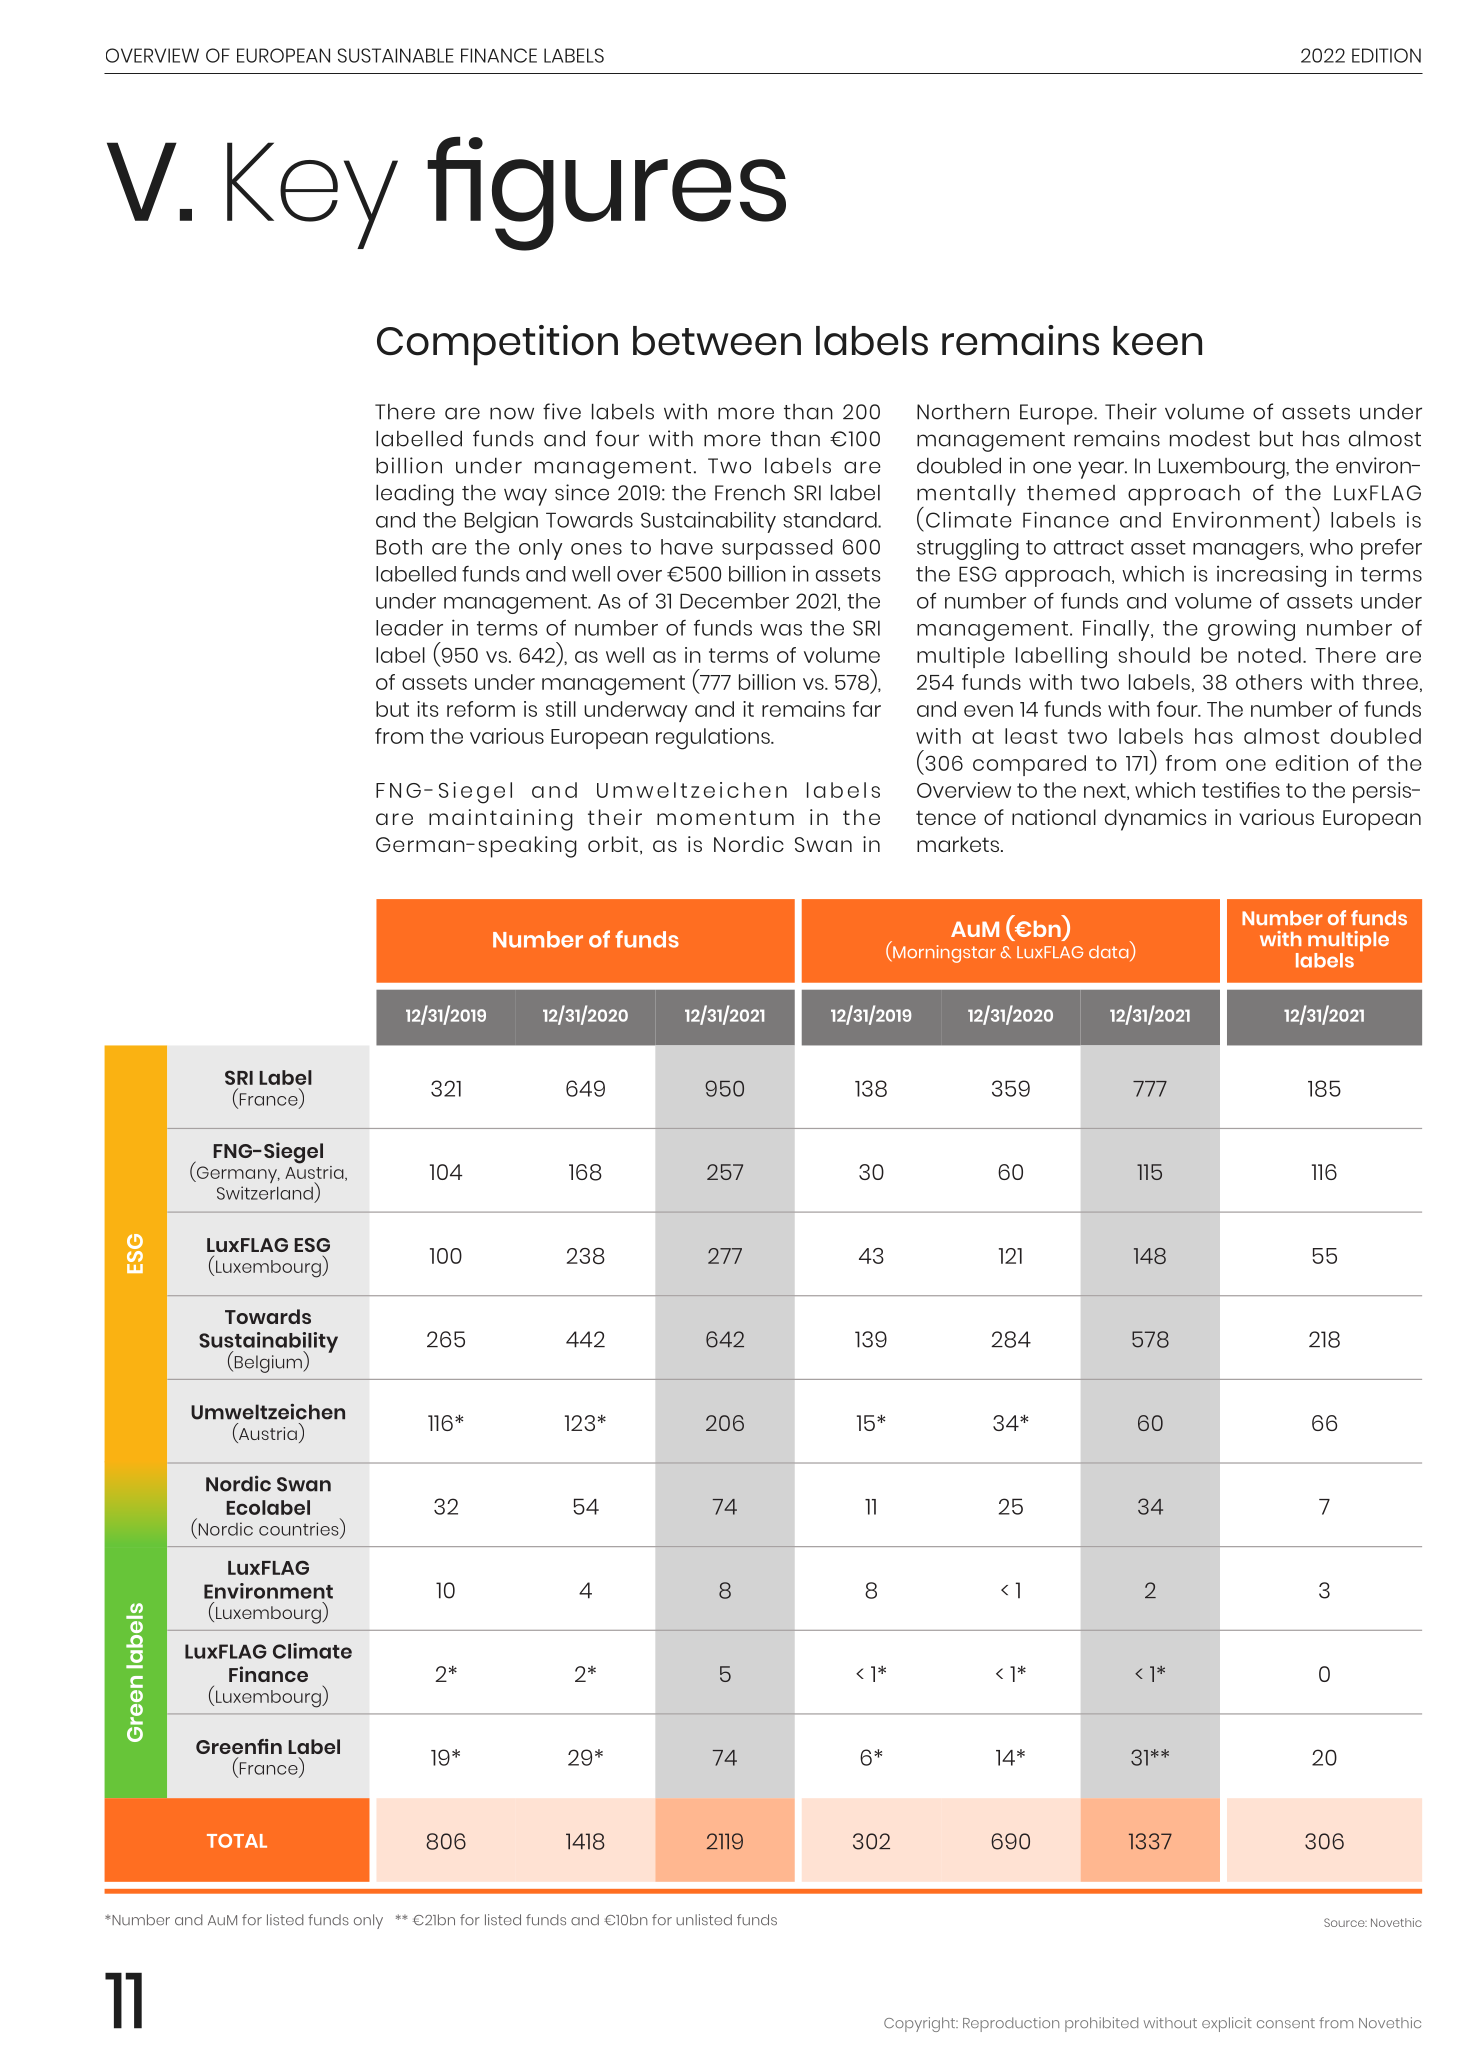 This image has height=2070, width=1464. Describe the element at coordinates (1157, 341) in the image. I see `keen` at that location.
